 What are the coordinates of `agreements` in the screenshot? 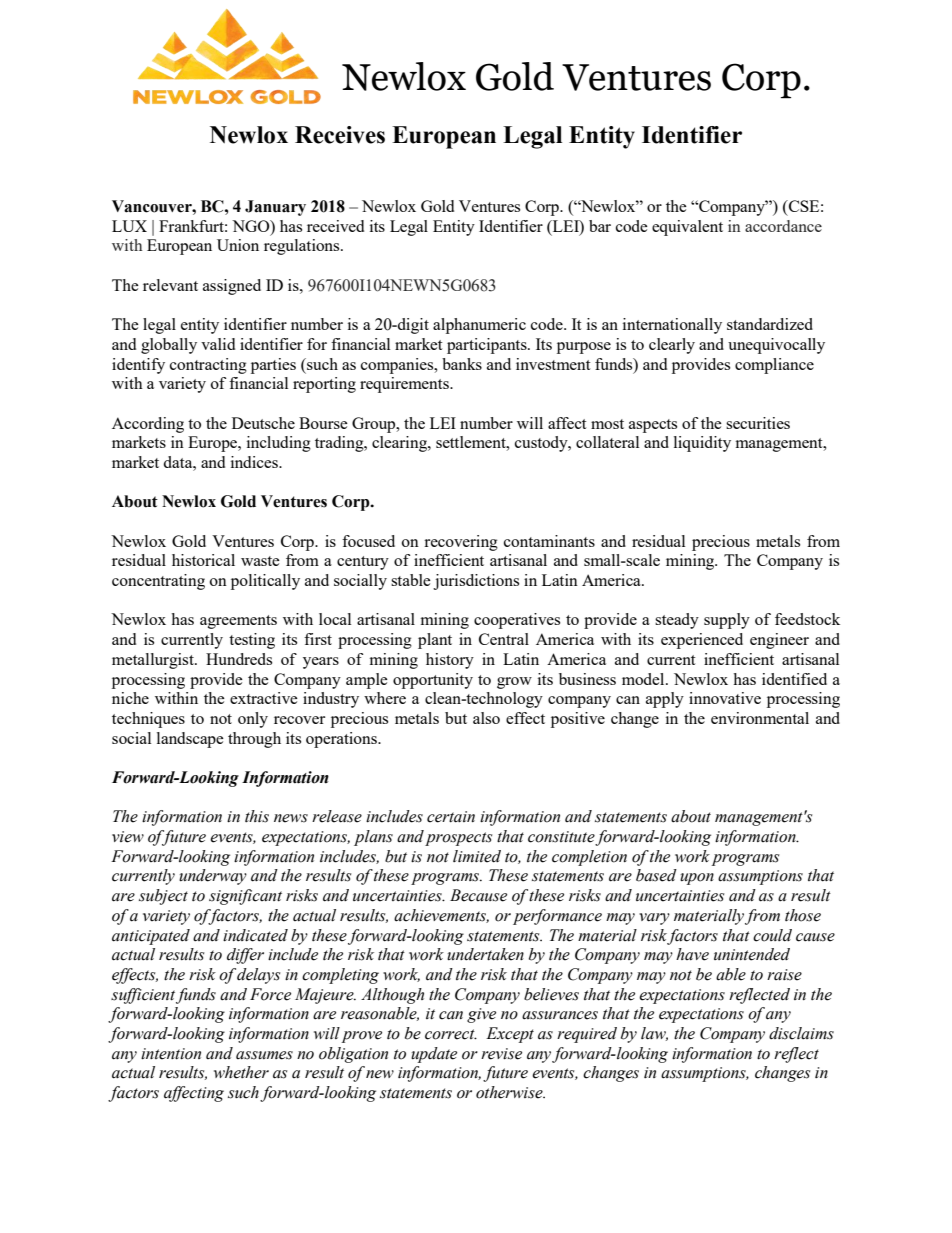 It's located at (238, 622).
